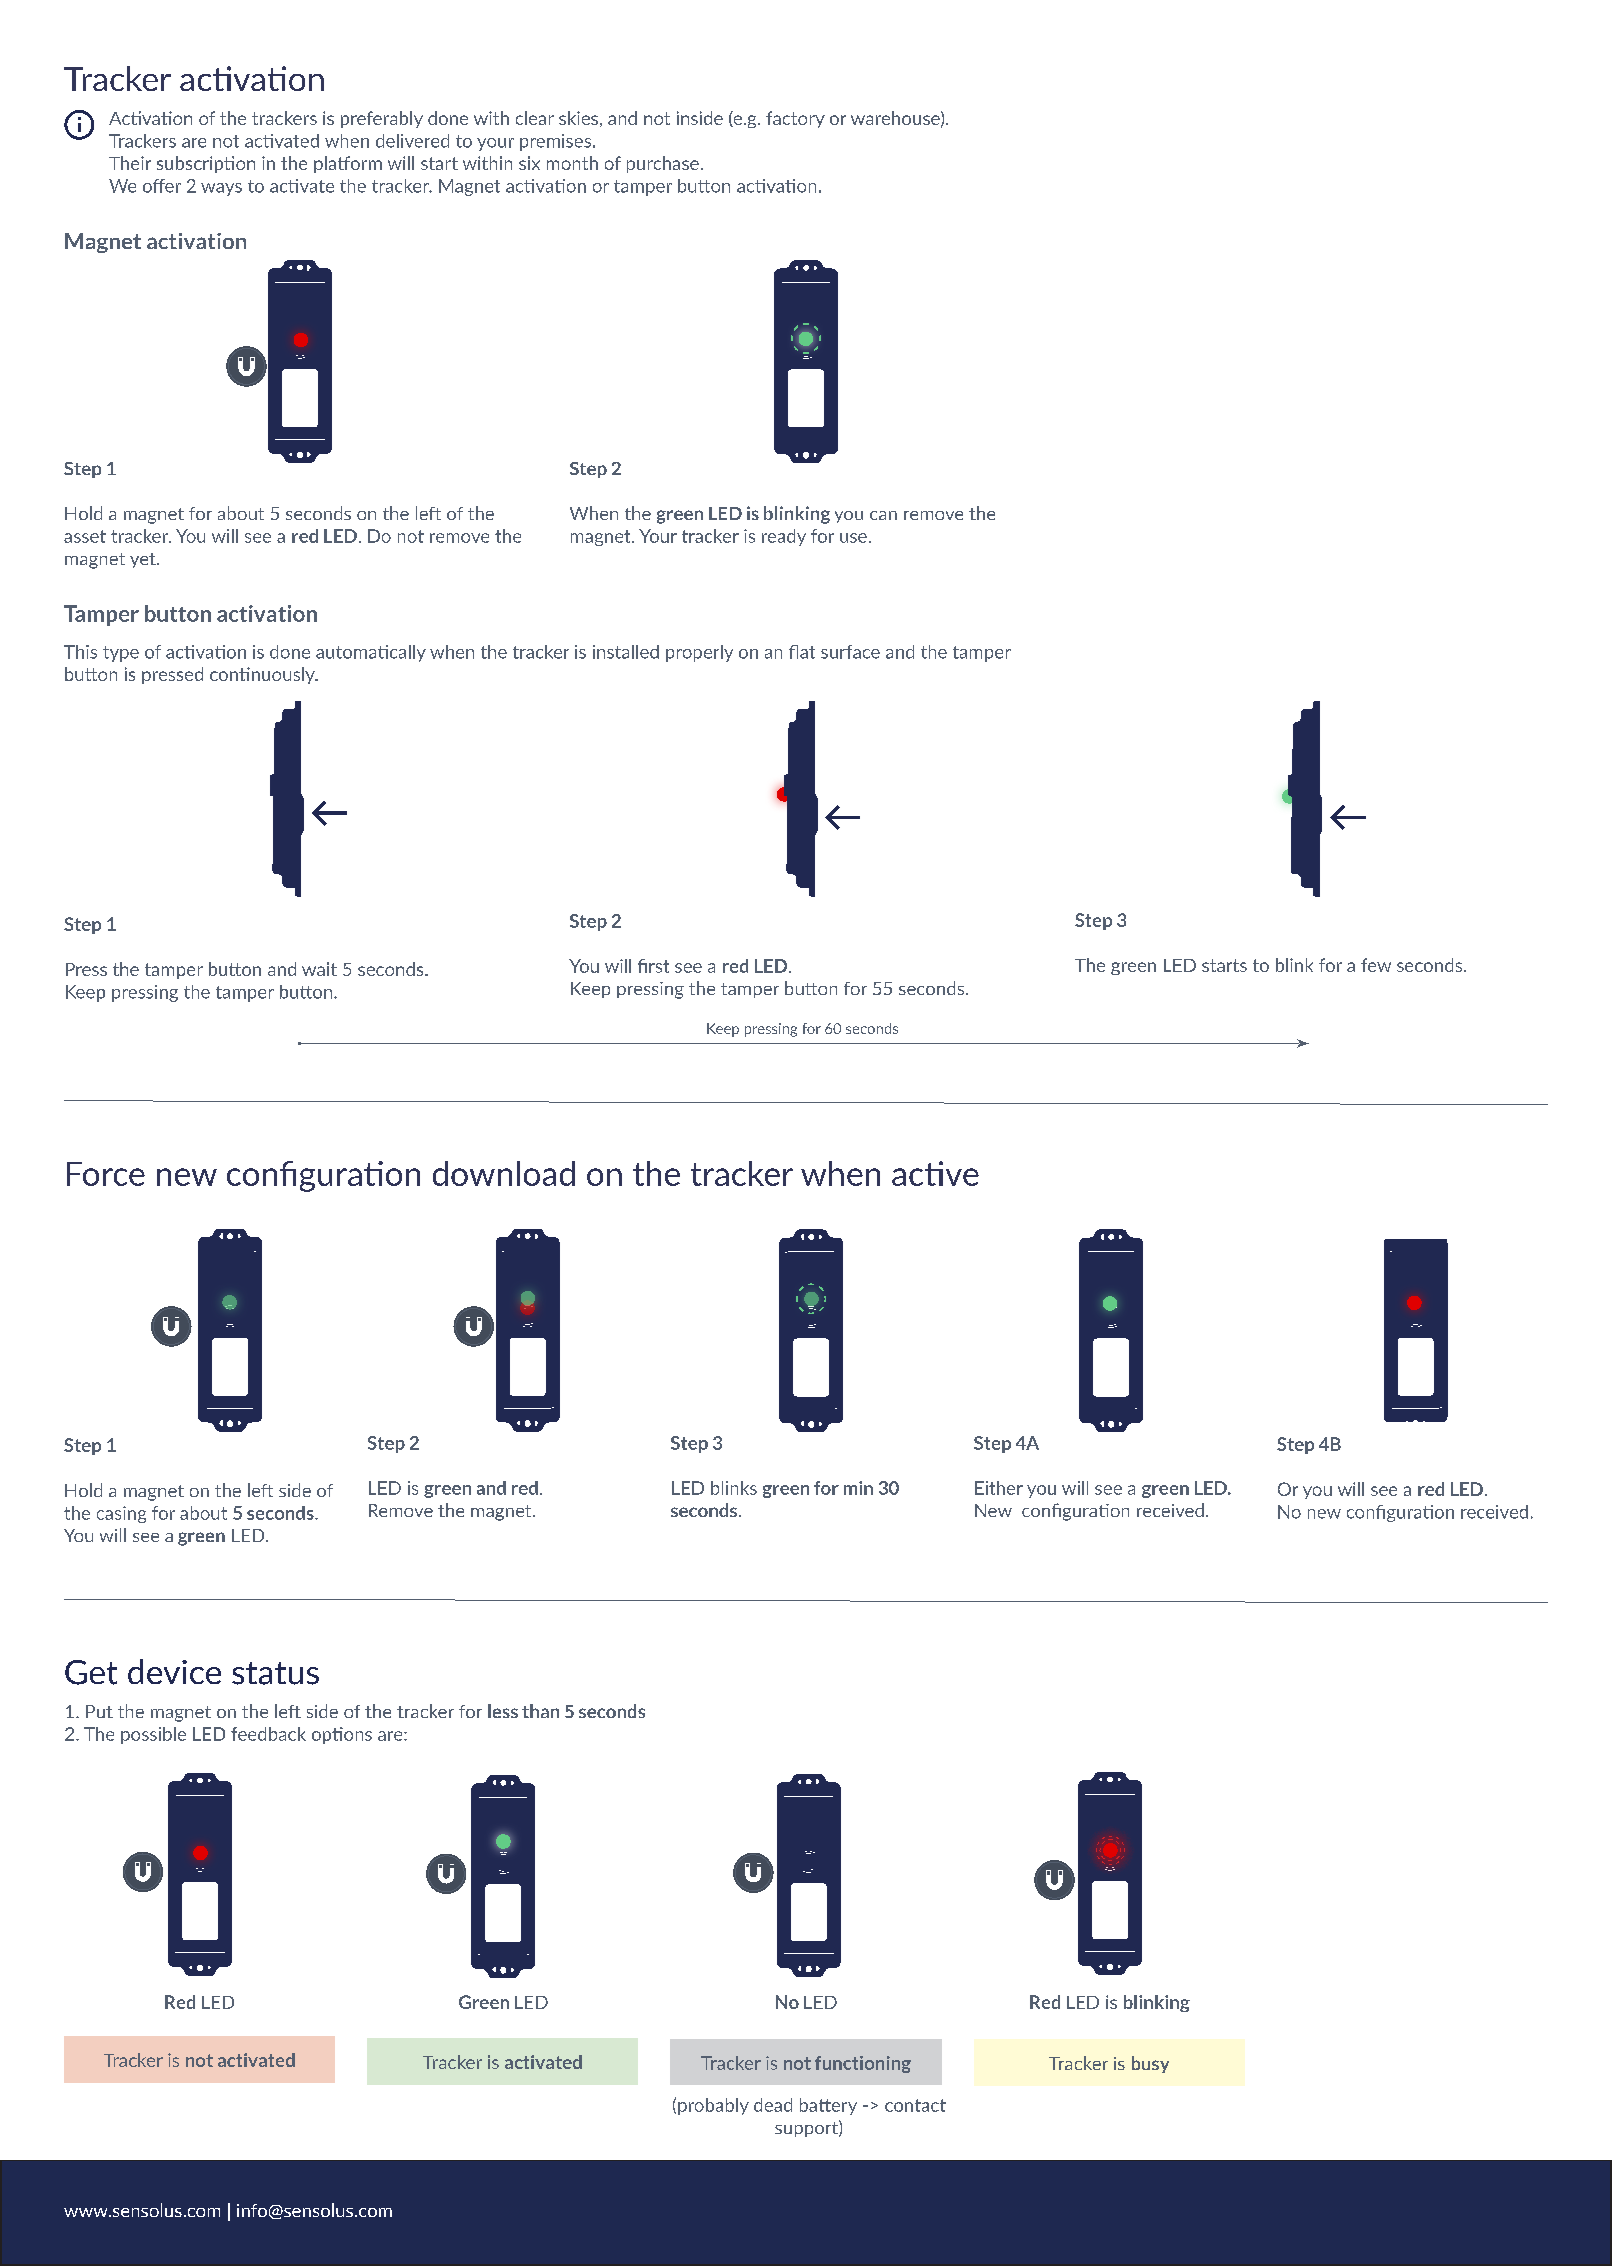 Image resolution: width=1612 pixels, height=2266 pixels. What do you see at coordinates (106, 1174) in the page?
I see `Force` at bounding box center [106, 1174].
